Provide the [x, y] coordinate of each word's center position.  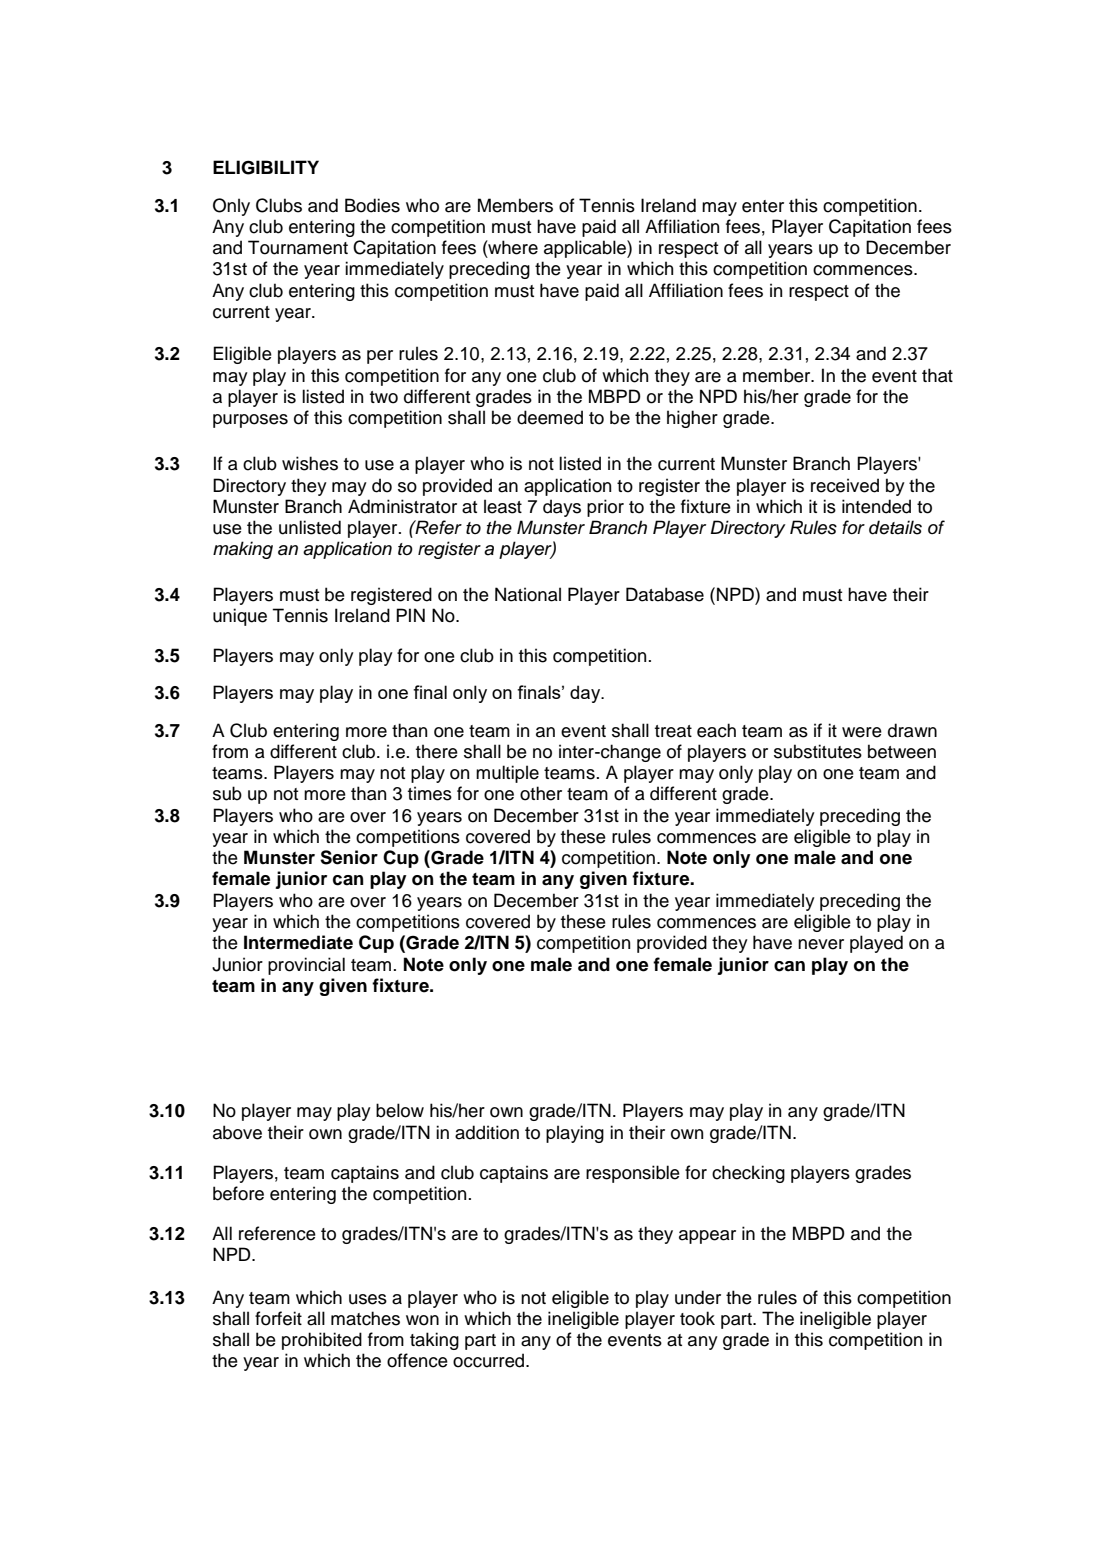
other [541, 793]
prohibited [322, 1341]
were [862, 732]
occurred [490, 1360]
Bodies [372, 205]
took [697, 1318]
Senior [349, 857]
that [937, 375]
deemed [550, 417]
